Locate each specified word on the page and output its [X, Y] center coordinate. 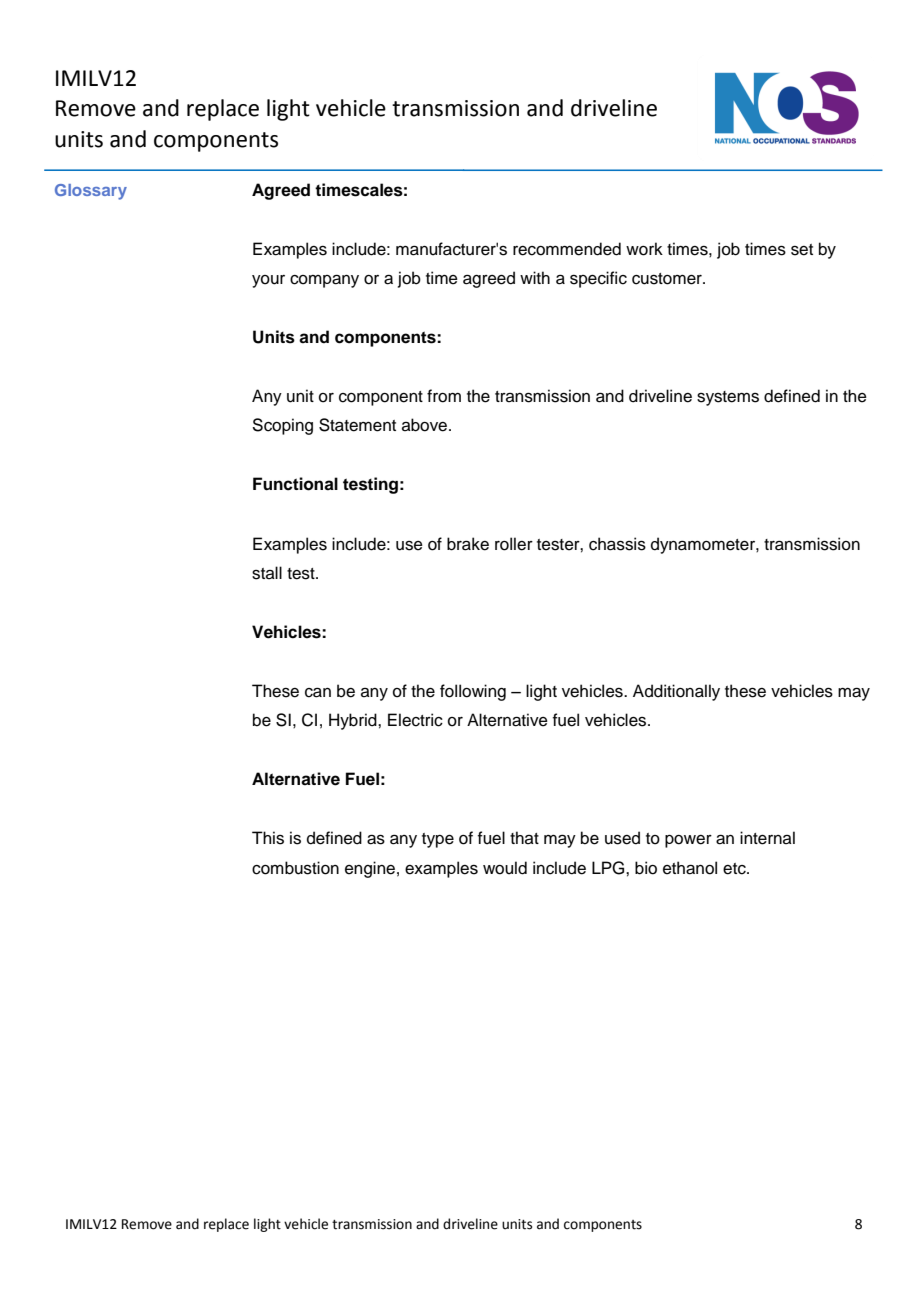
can [318, 692]
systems [728, 398]
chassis [617, 544]
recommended [567, 249]
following [473, 692]
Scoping [283, 426]
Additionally [676, 692]
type [438, 840]
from [444, 396]
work [644, 249]
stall [267, 573]
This [268, 838]
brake [468, 544]
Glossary [91, 192]
